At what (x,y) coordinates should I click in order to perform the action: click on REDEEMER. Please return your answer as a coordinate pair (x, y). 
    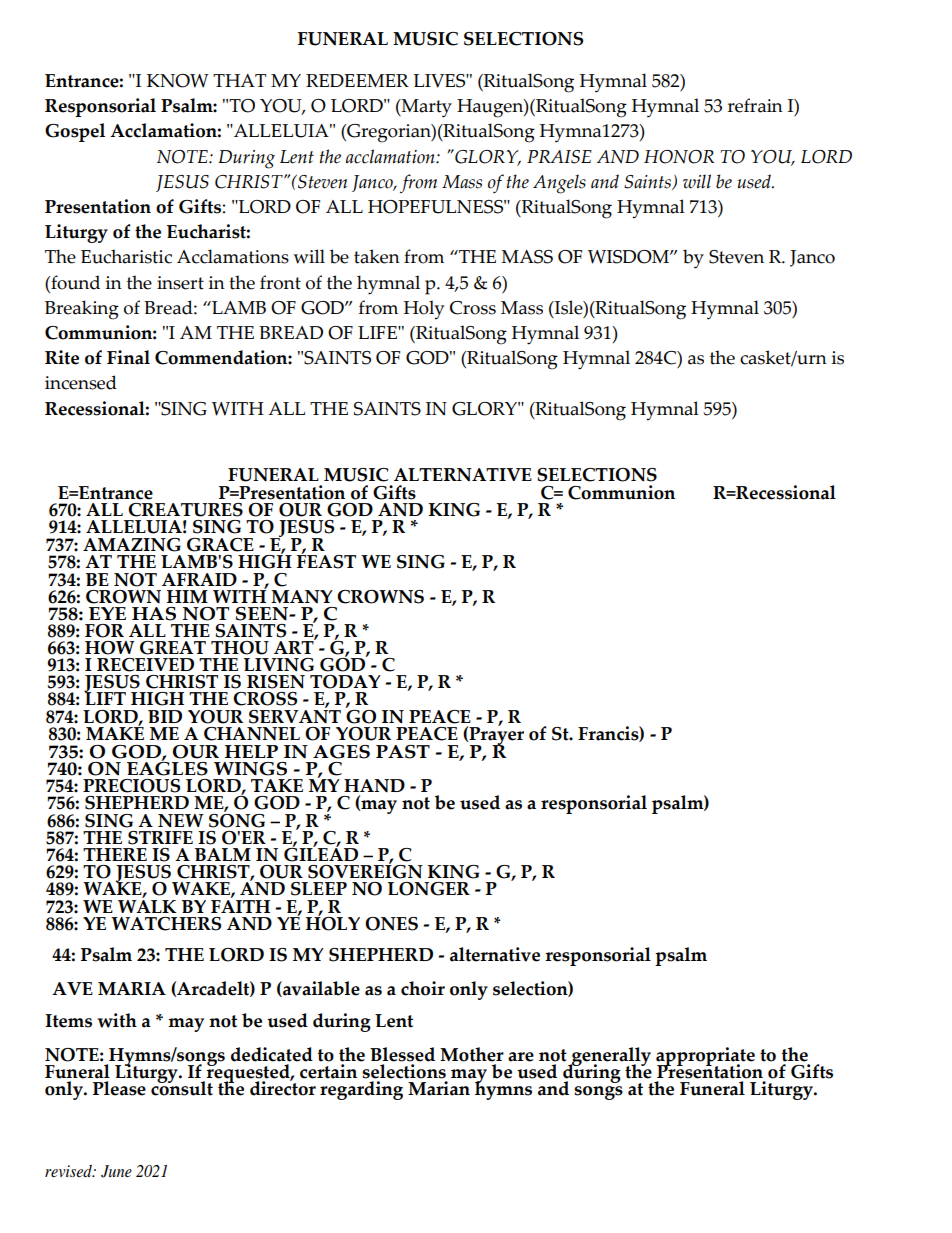
    Looking at the image, I should click on (357, 80).
